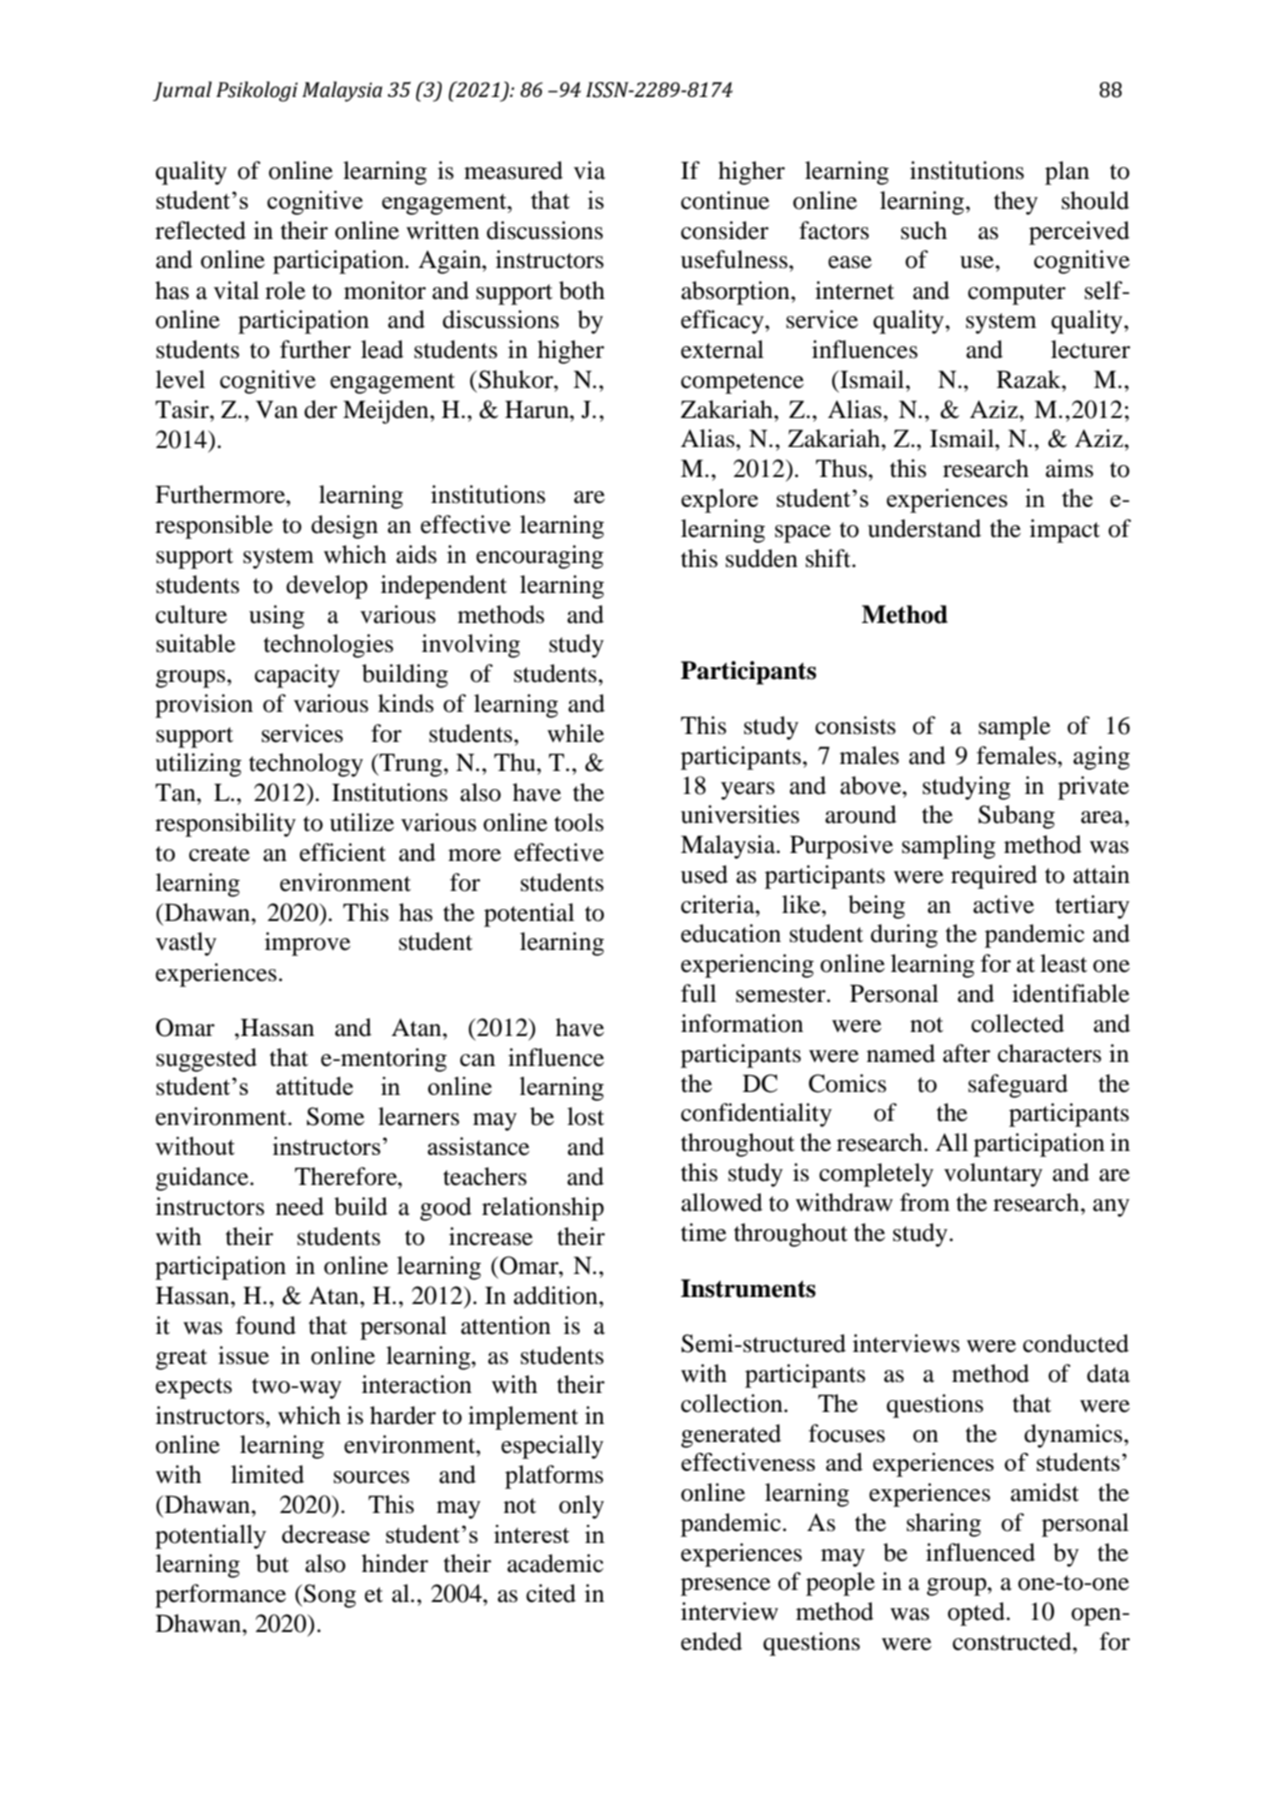 This screenshot has height=1818, width=1285. I want to click on required, so click(994, 877).
